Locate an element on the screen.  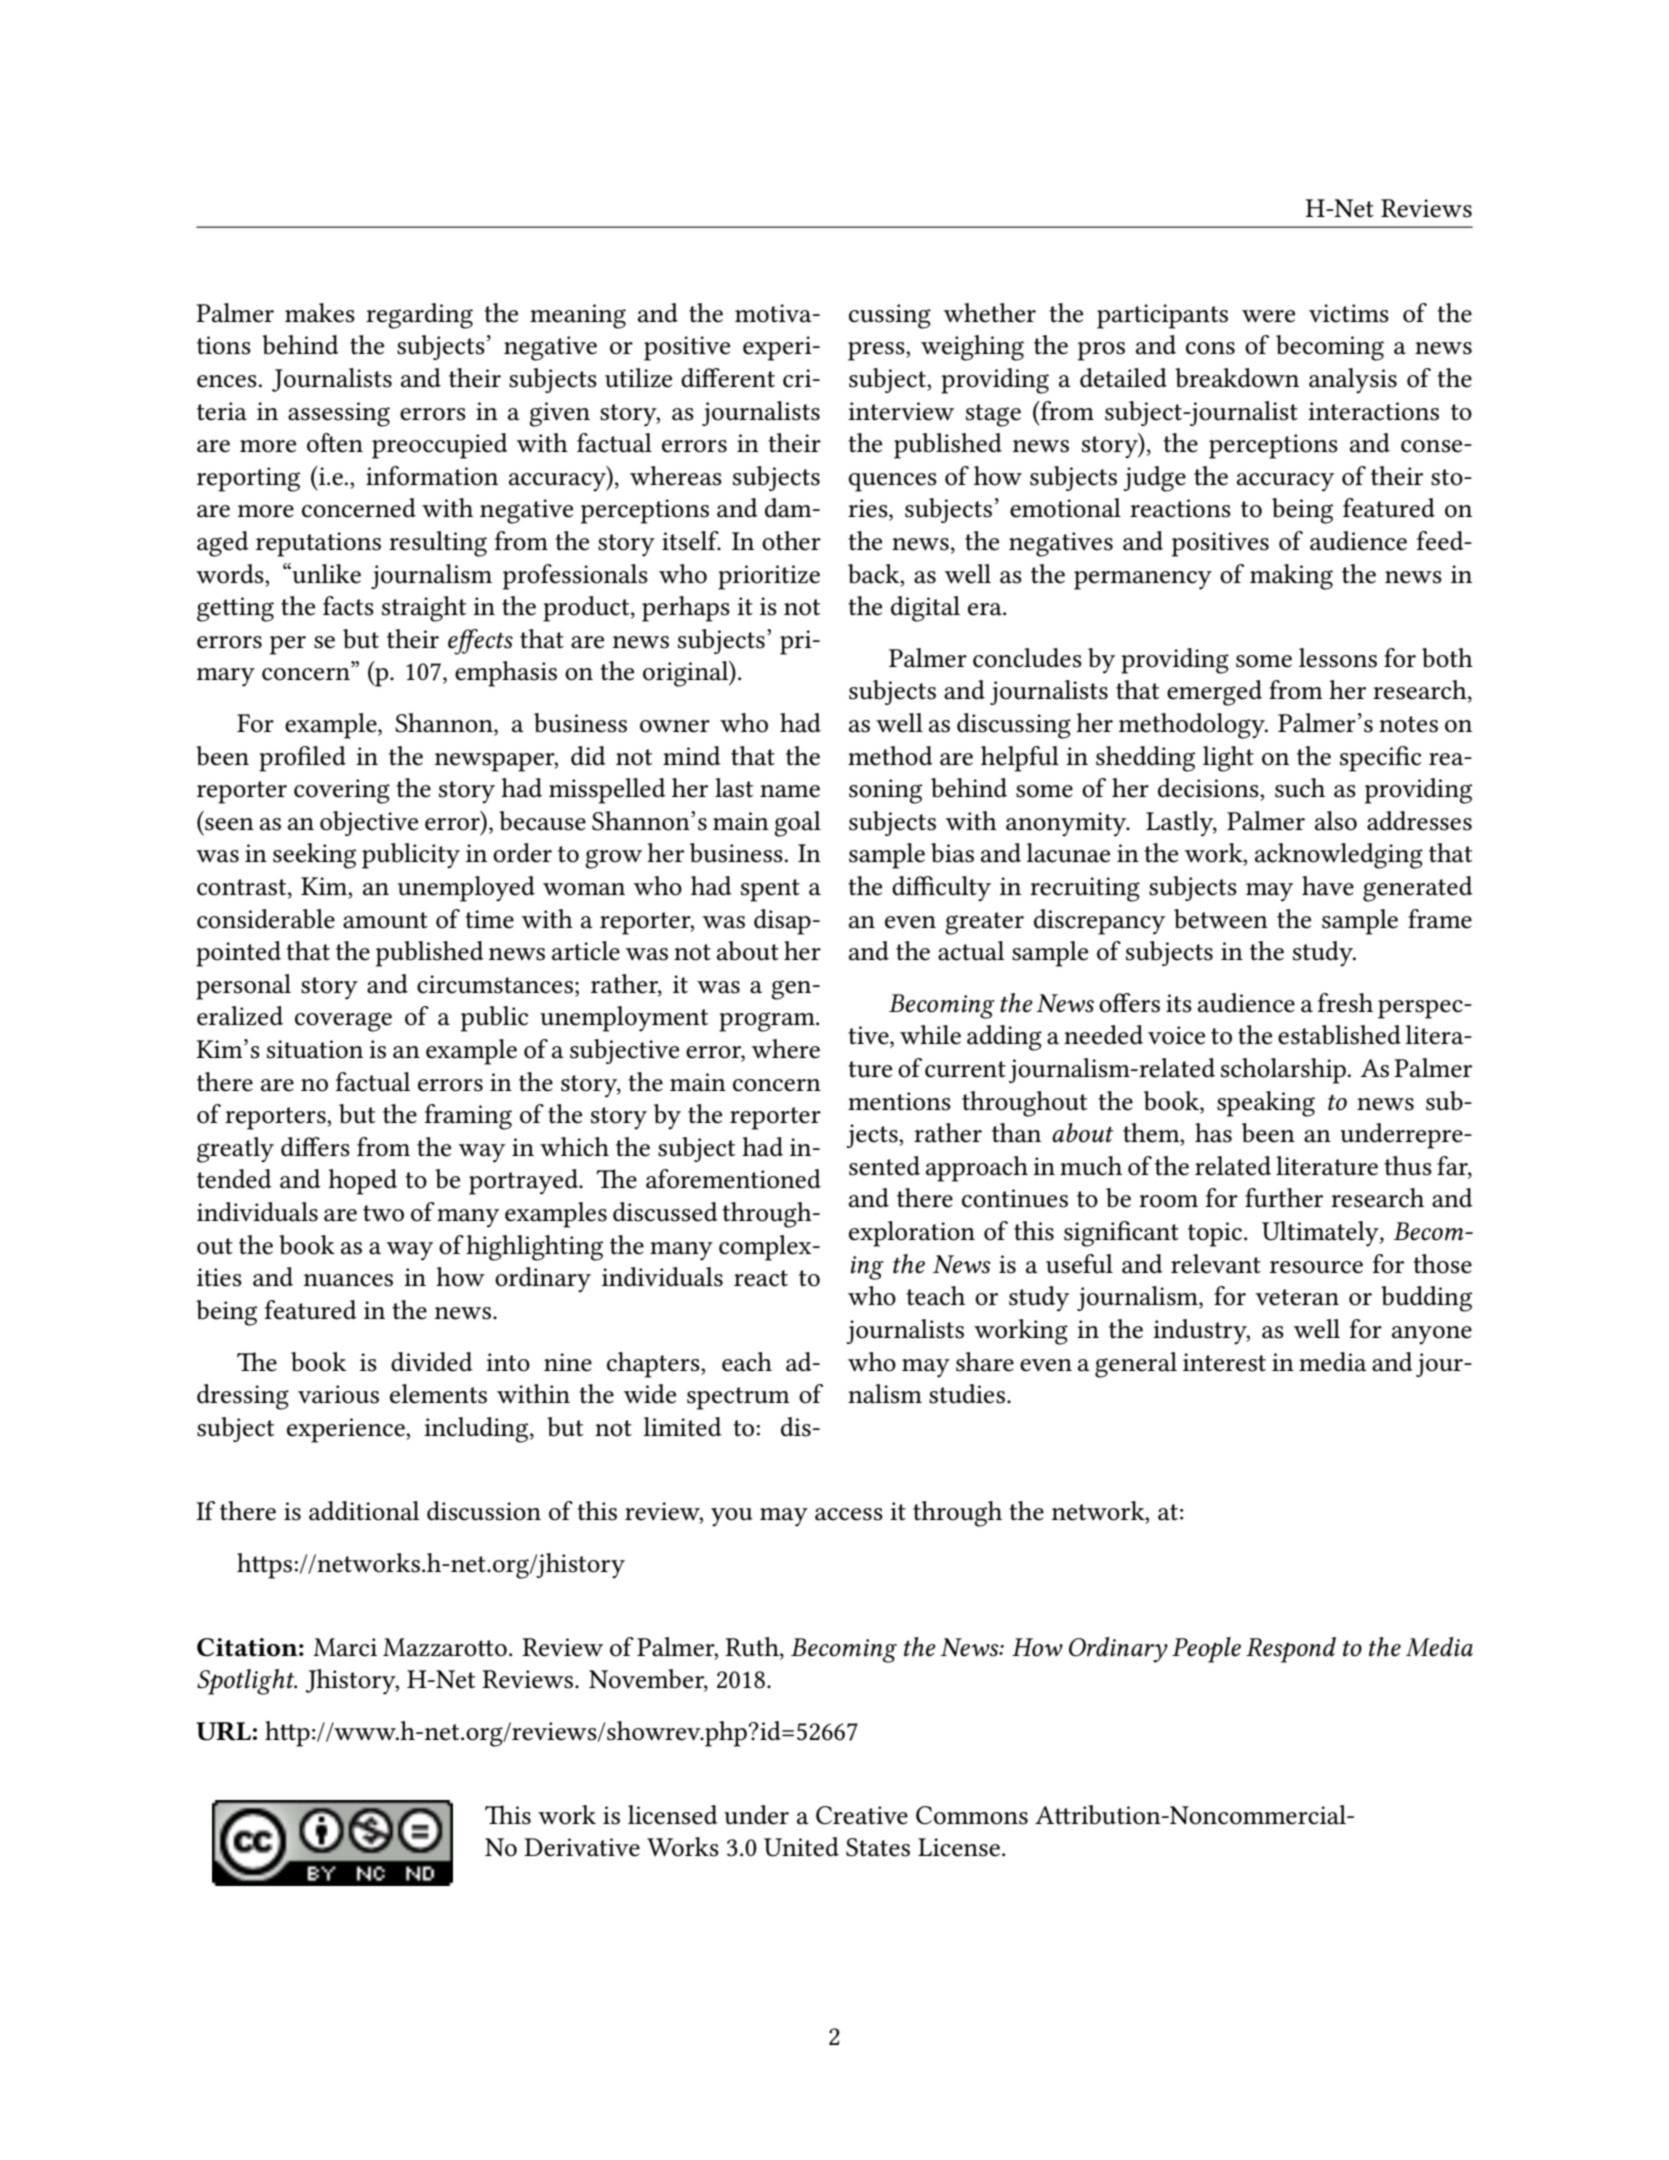
analysis is located at coordinates (1353, 381).
